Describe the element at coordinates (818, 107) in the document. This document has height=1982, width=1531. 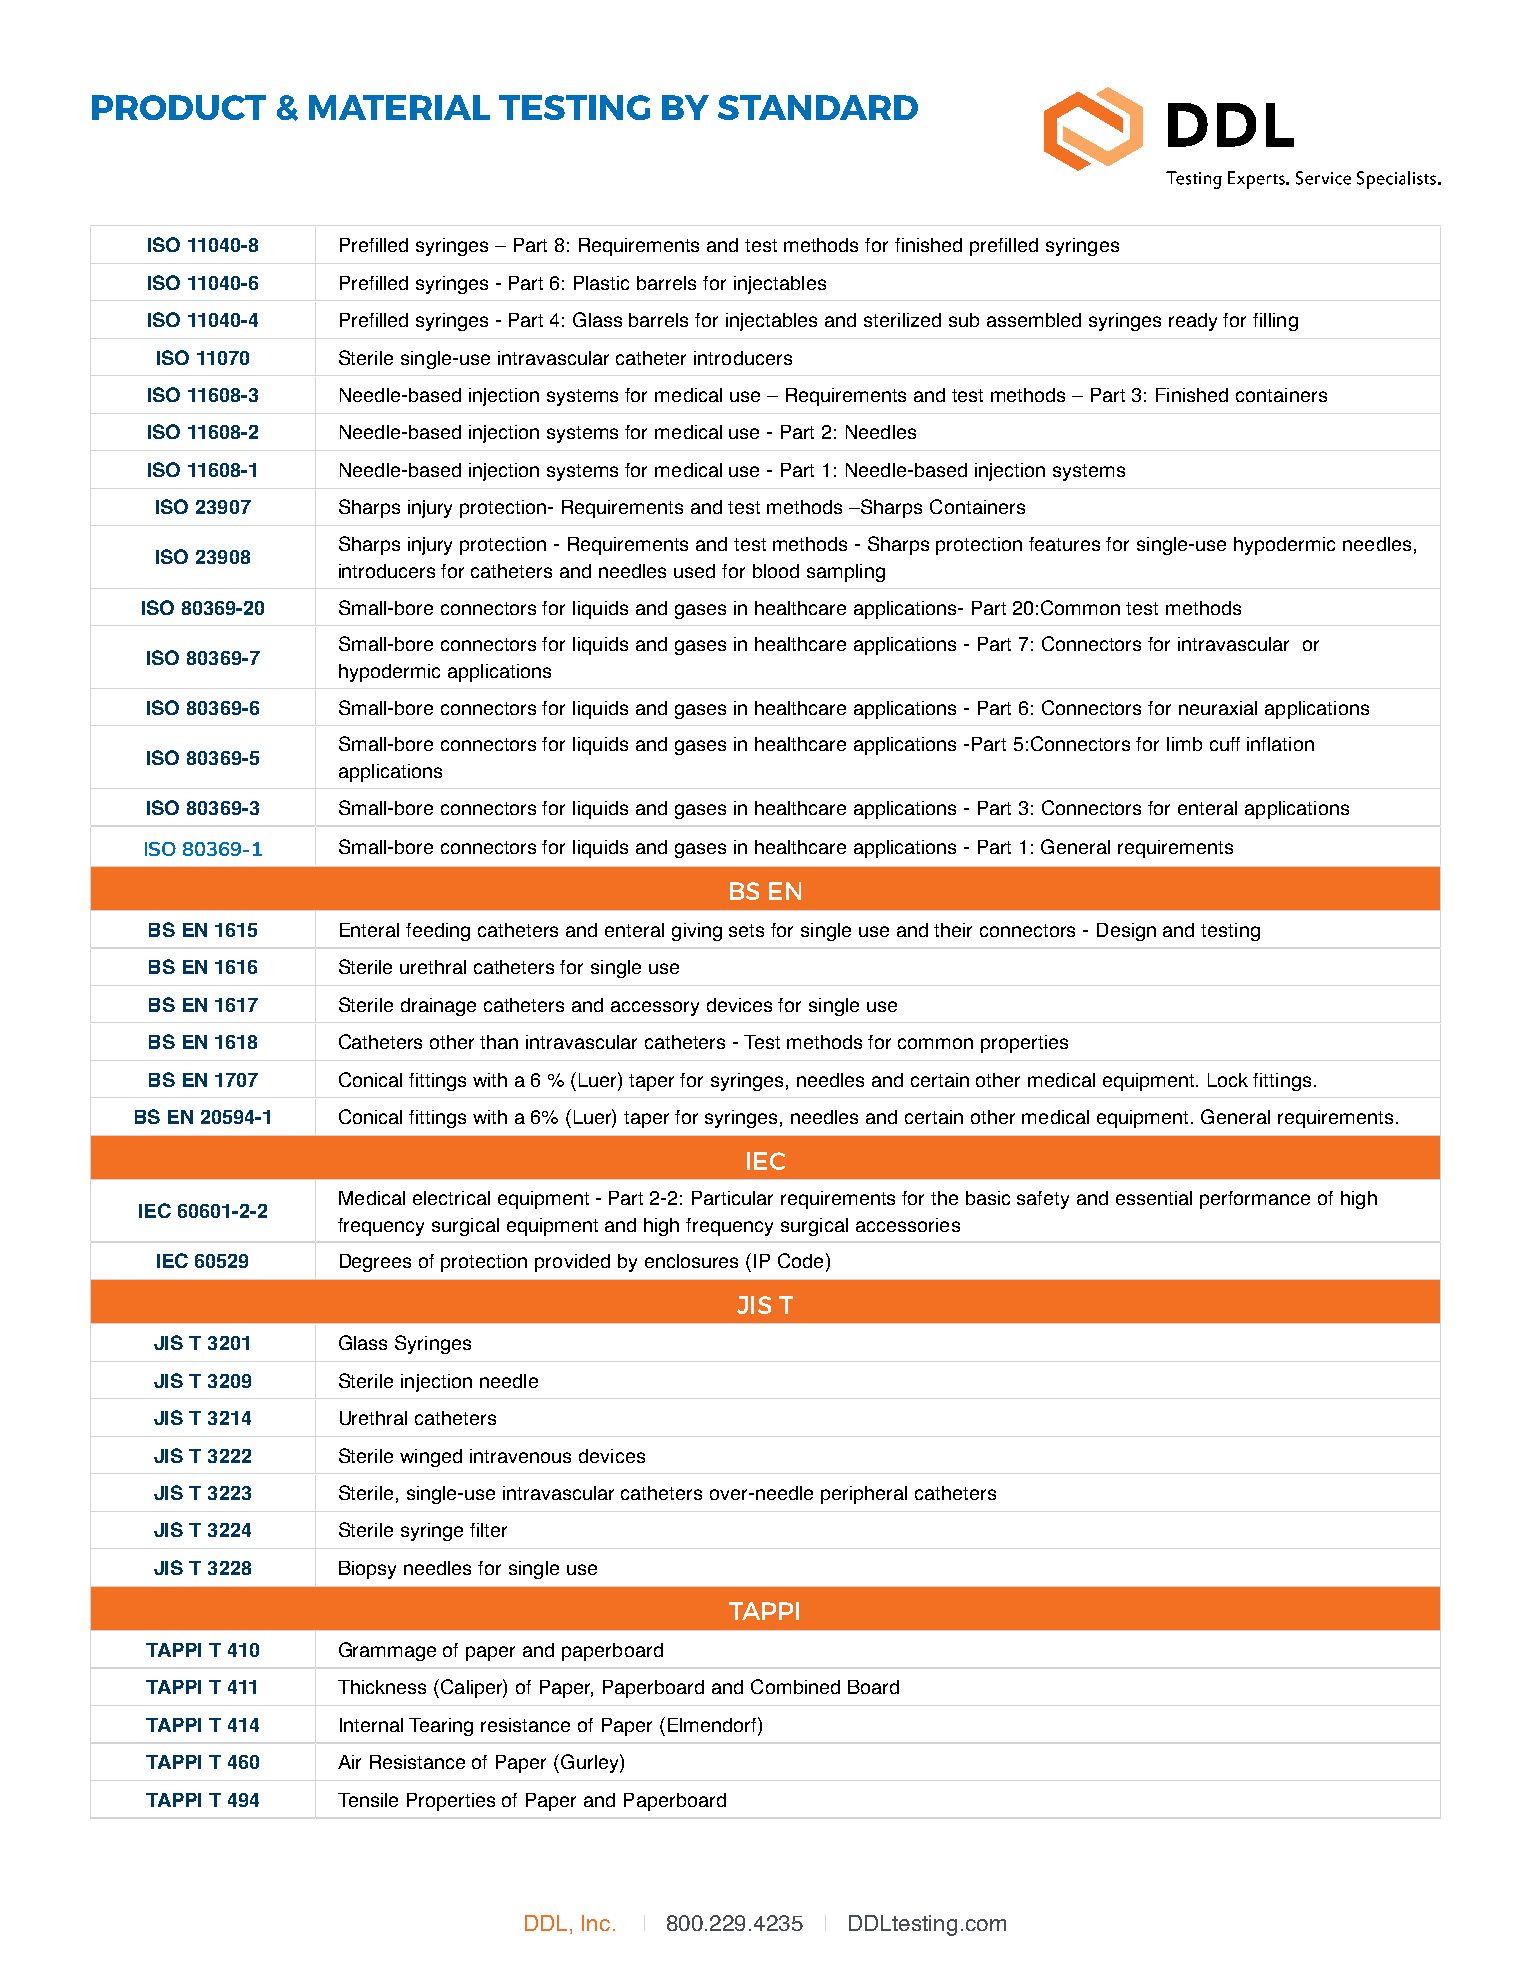
I see `STANDARD` at that location.
